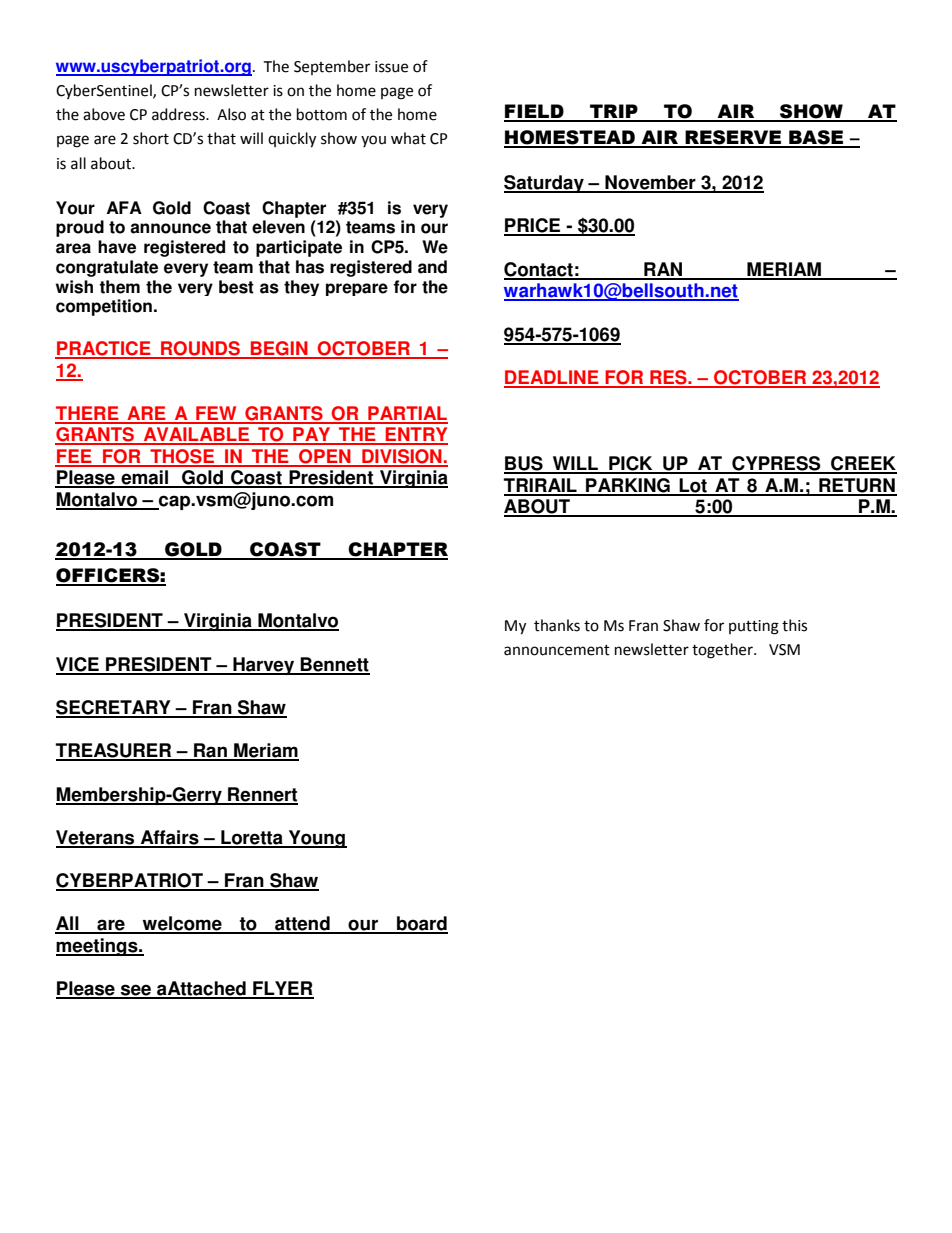 This screenshot has height=1233, width=952. Describe the element at coordinates (733, 138) in the screenshot. I see `RESERVE` at that location.
